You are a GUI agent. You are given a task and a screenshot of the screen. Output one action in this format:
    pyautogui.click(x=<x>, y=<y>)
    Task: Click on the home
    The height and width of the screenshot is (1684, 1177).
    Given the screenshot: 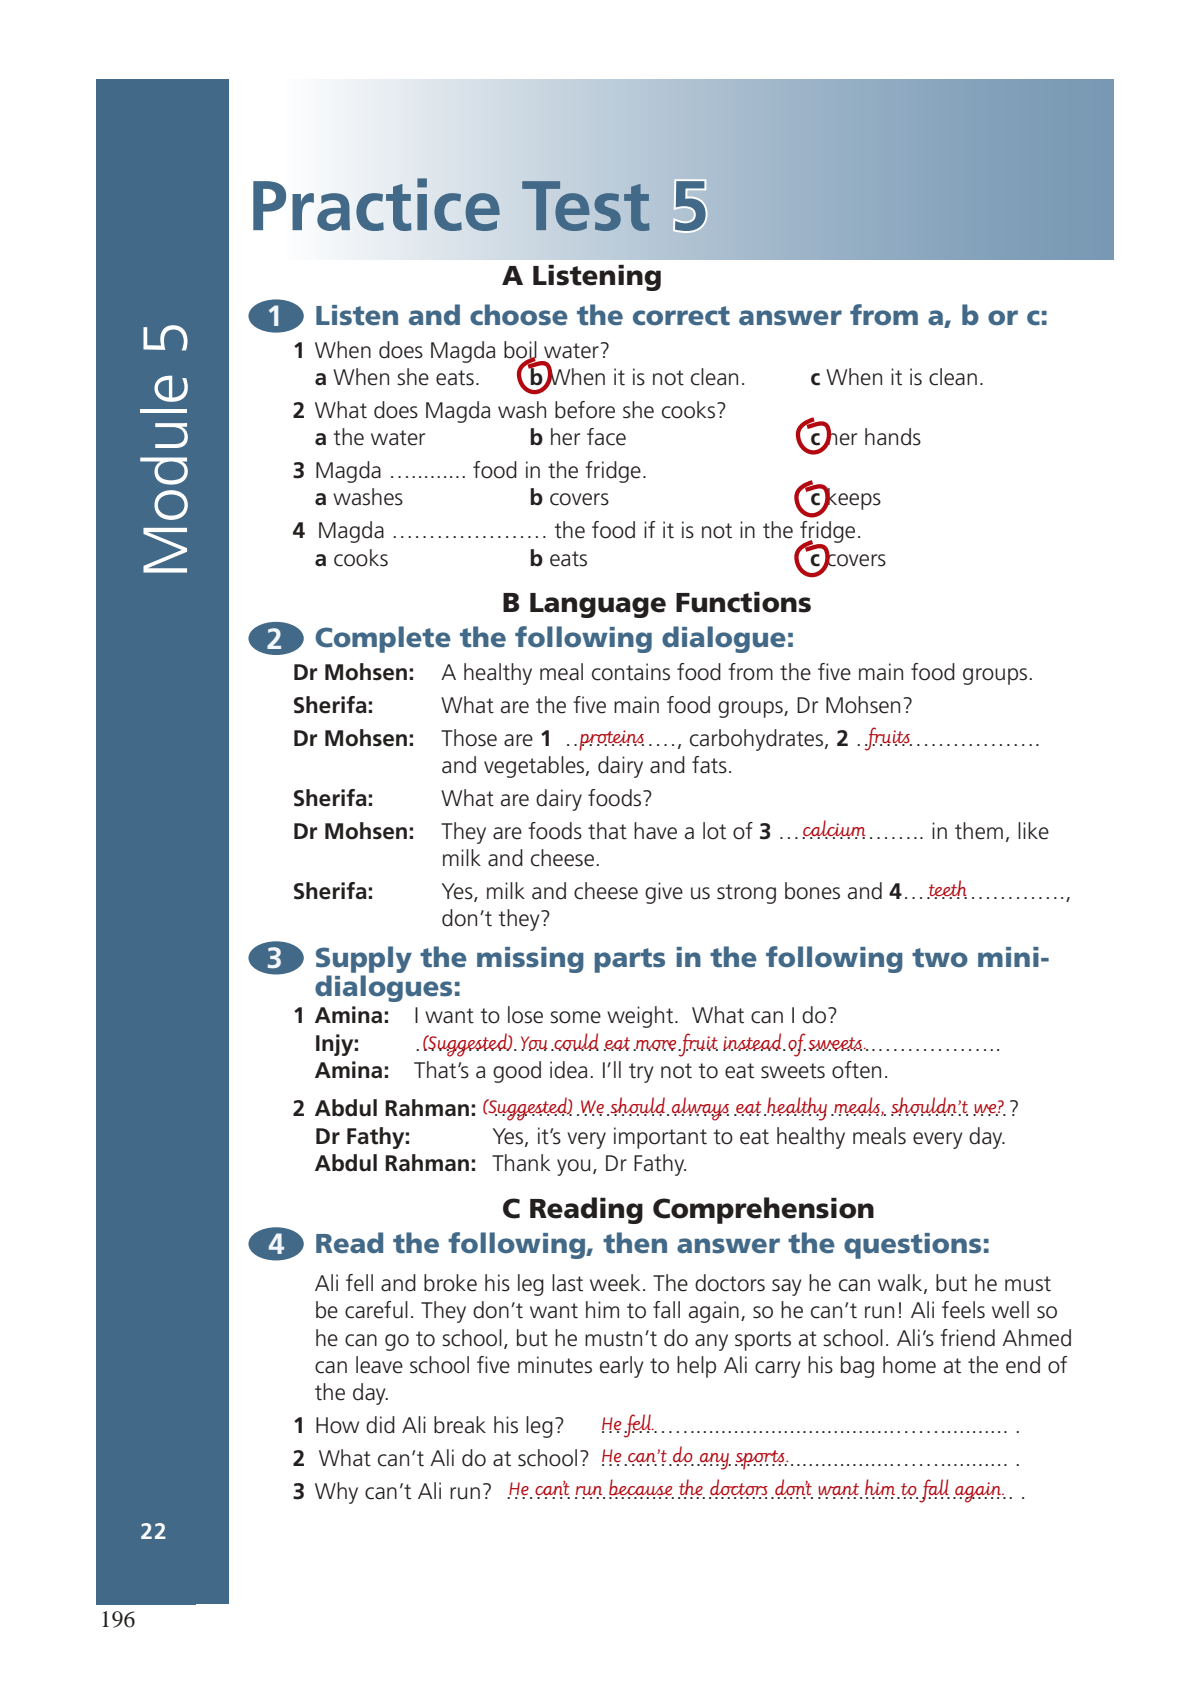 What is the action you would take?
    pyautogui.click(x=909, y=1365)
